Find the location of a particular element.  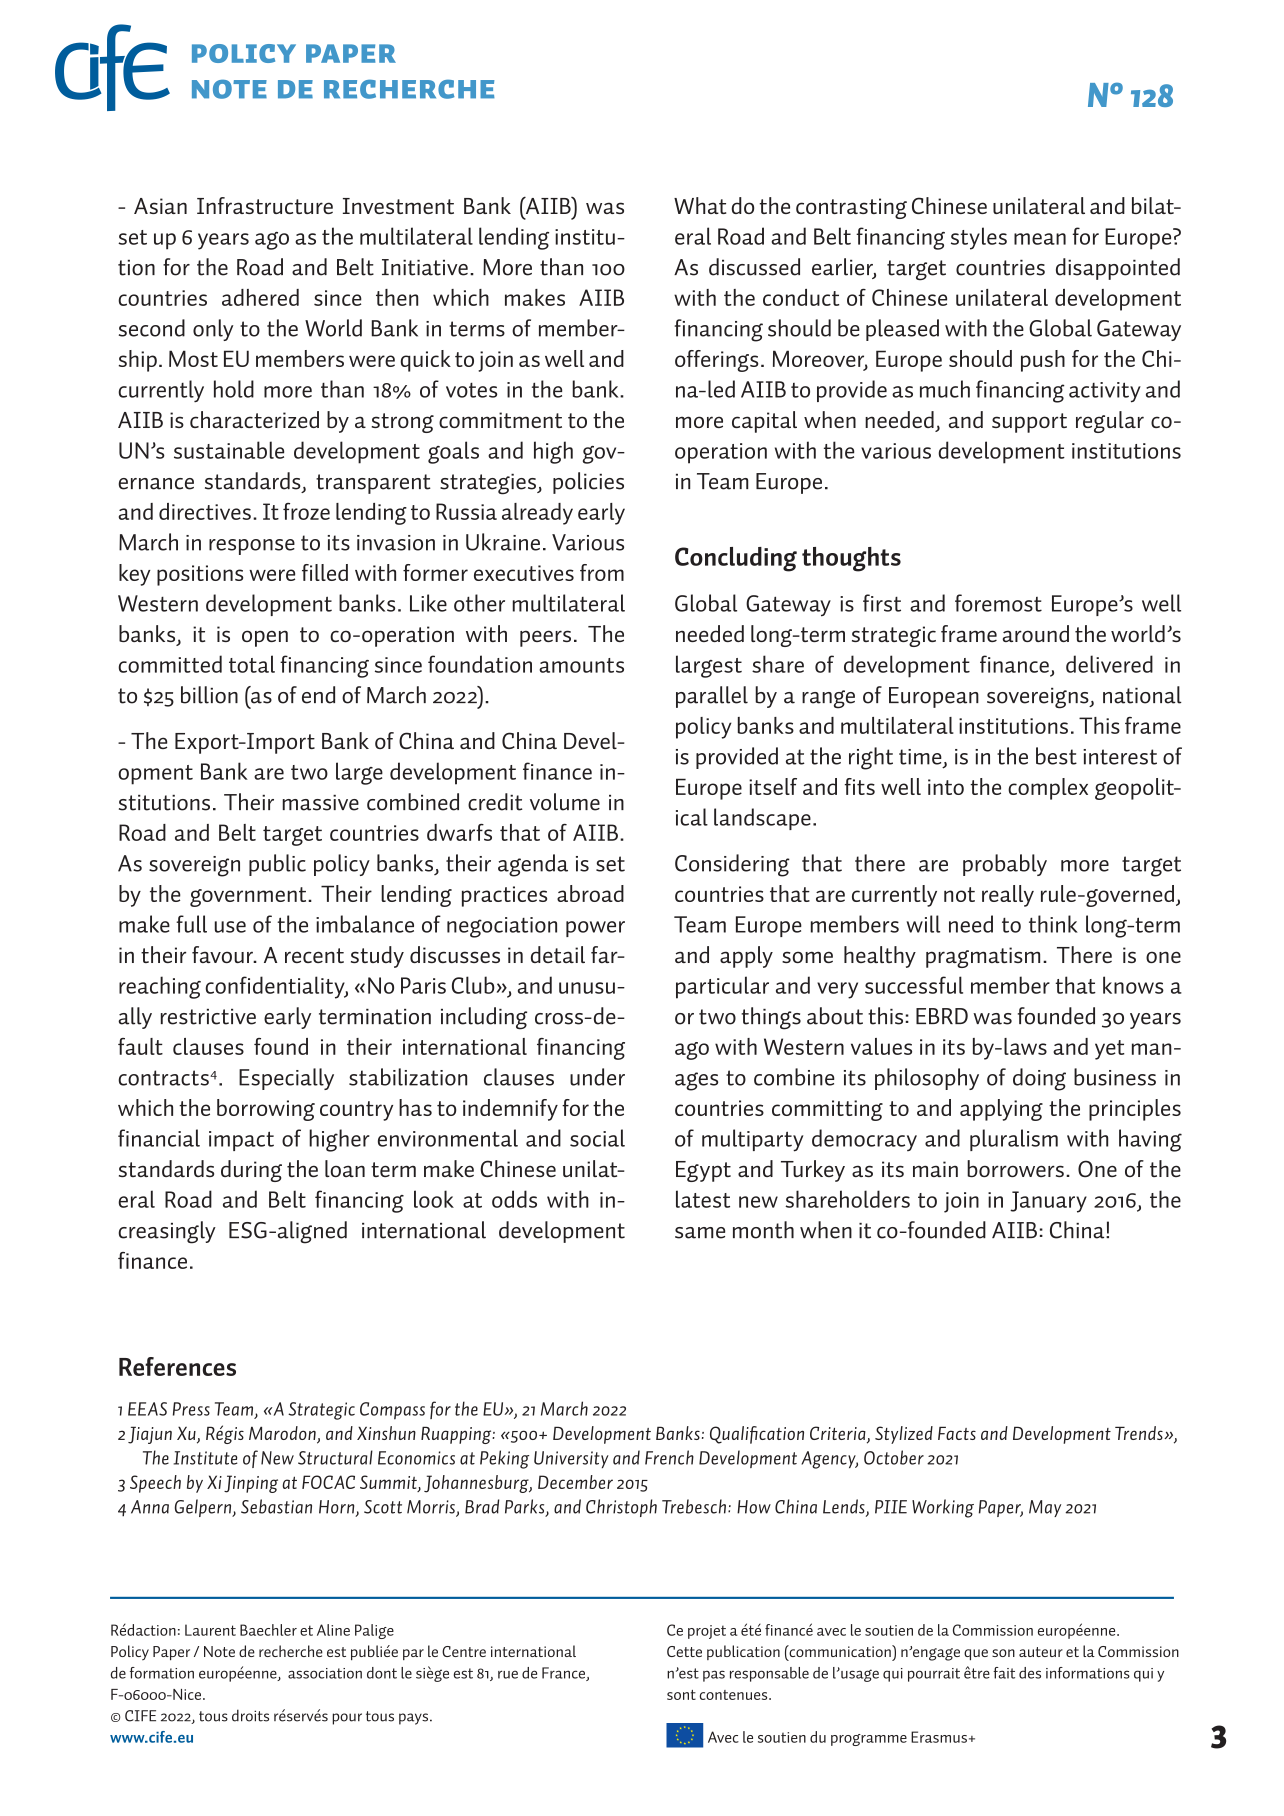

recent is located at coordinates (314, 955).
